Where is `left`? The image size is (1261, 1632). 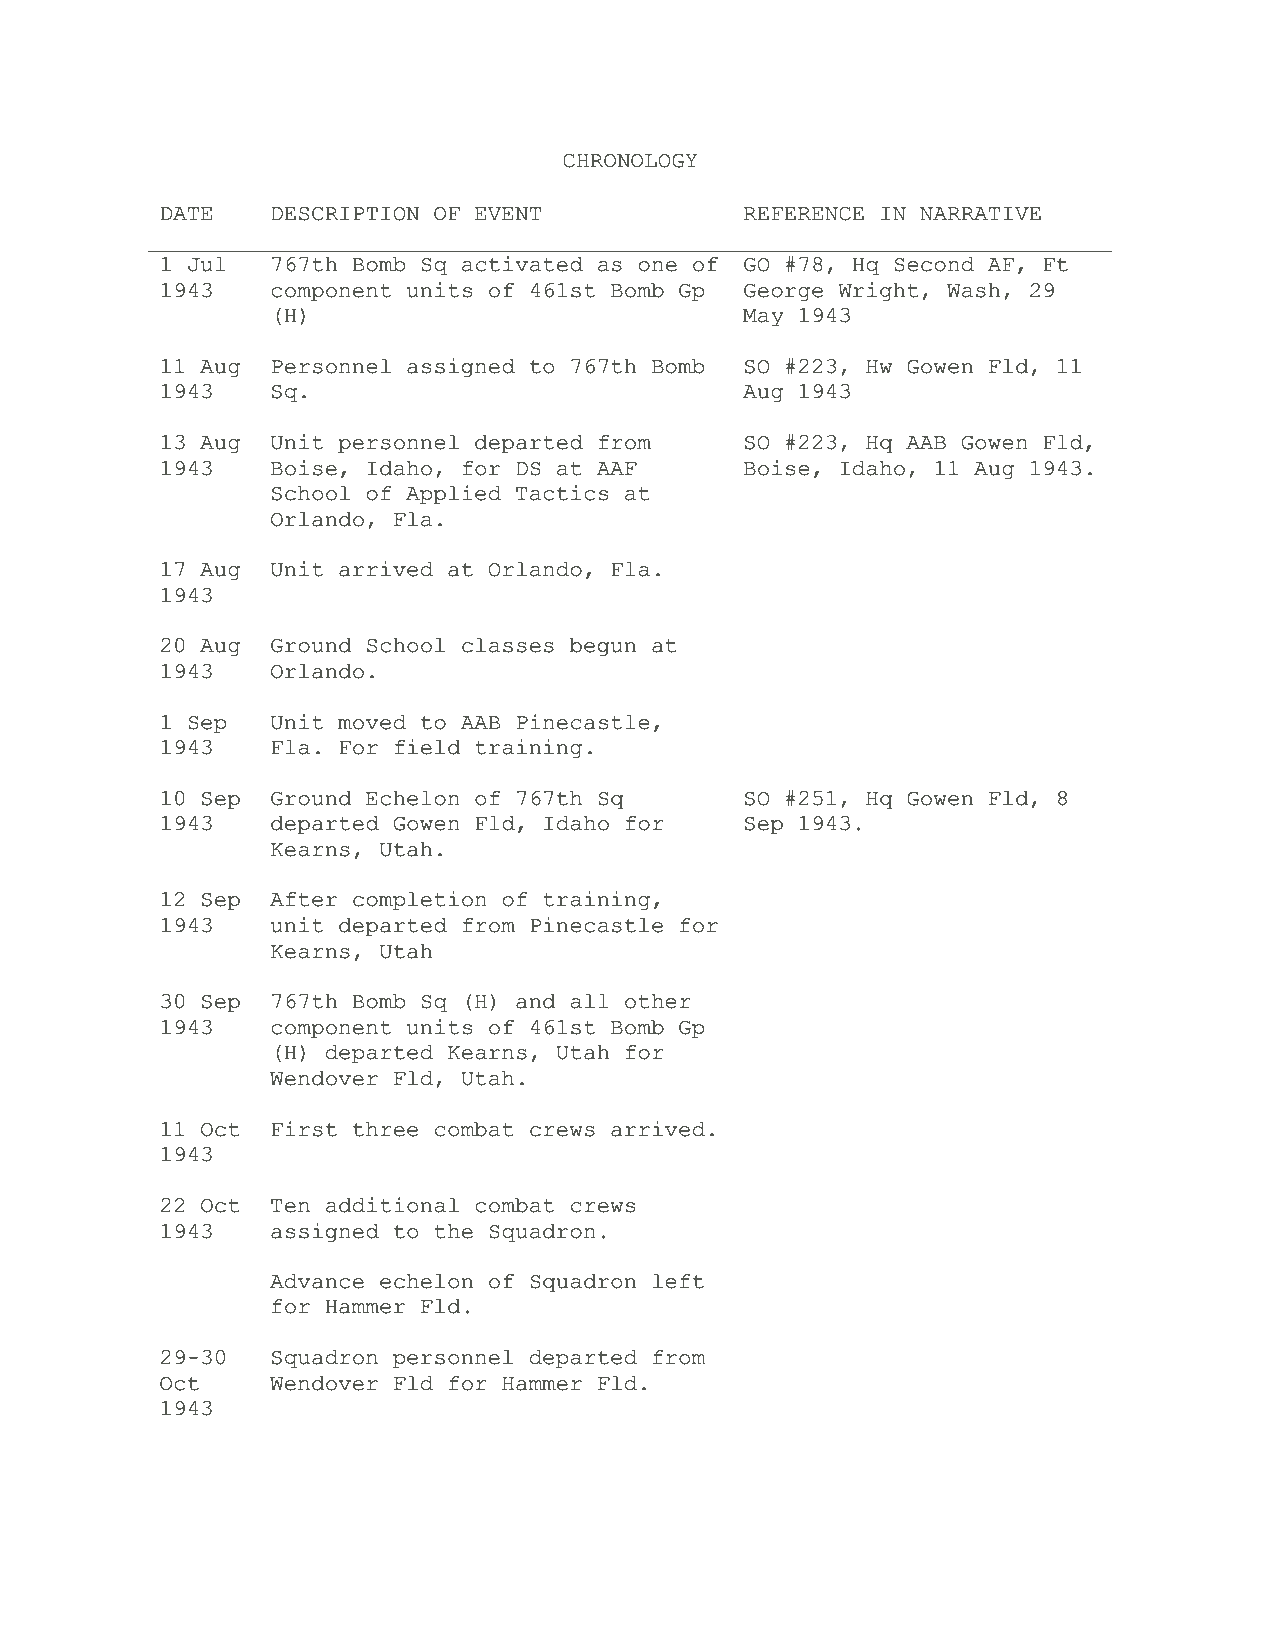 left is located at coordinates (678, 1281).
